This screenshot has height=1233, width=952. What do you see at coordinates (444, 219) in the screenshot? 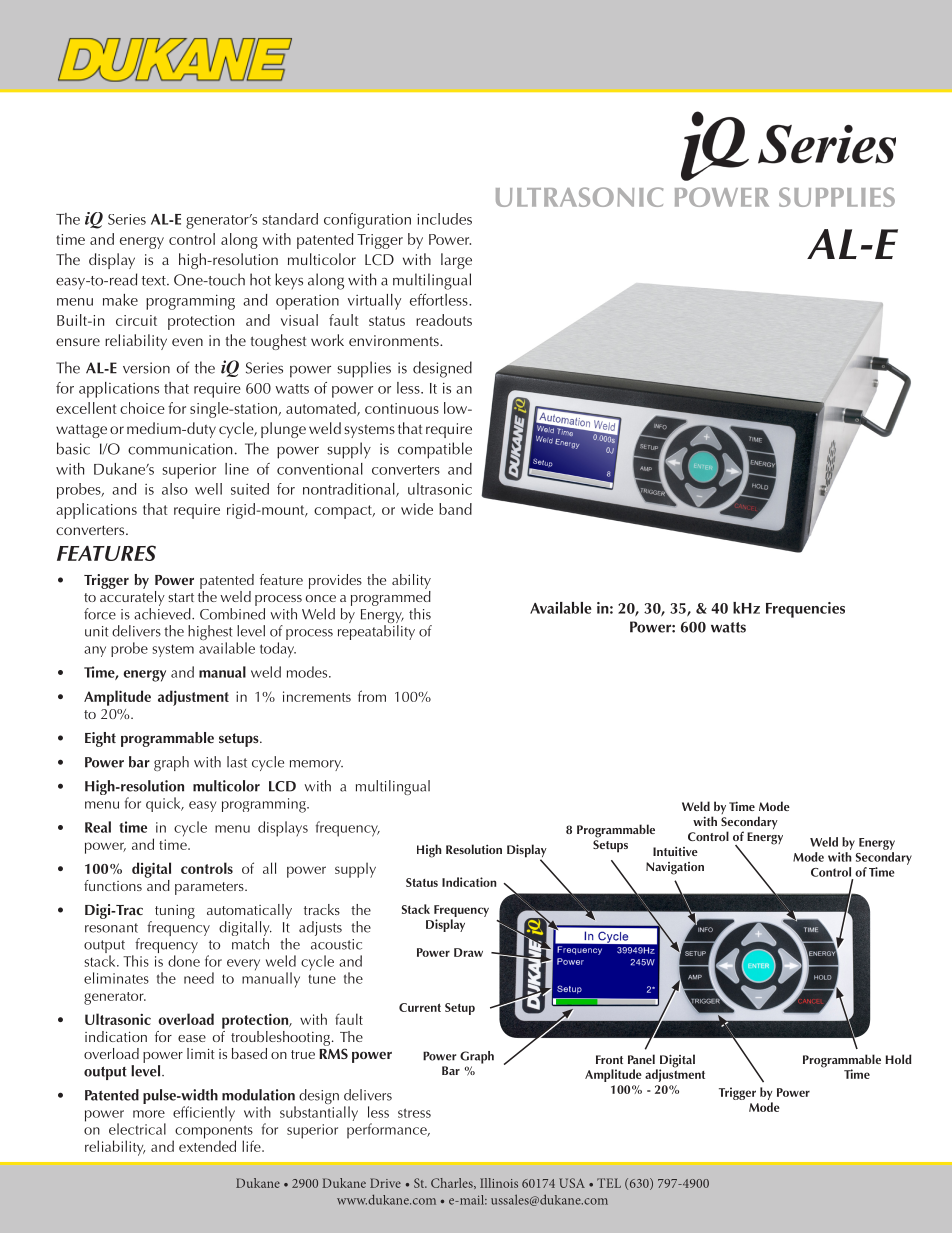
I see `includes` at bounding box center [444, 219].
